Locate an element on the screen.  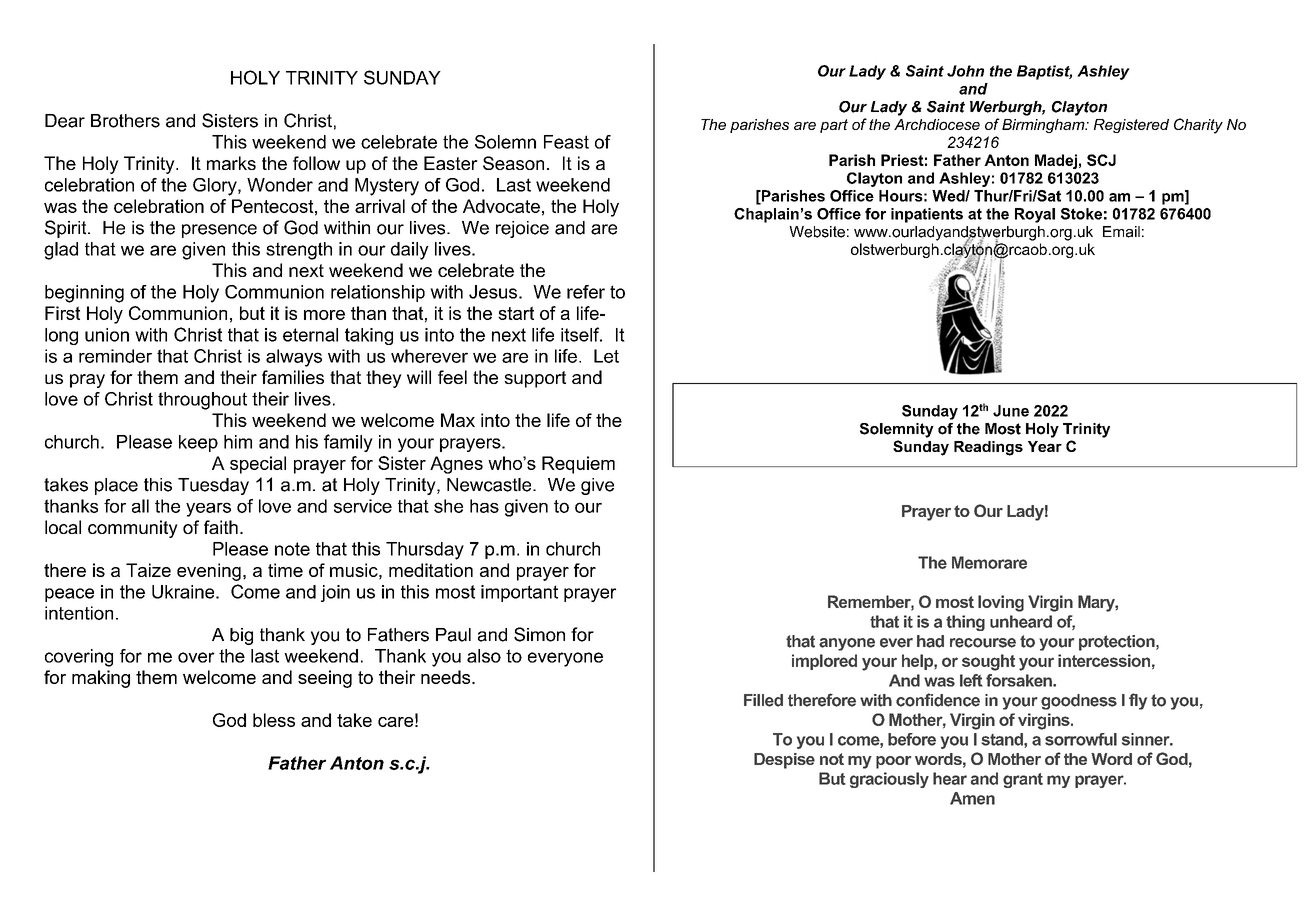
Requiem is located at coordinates (578, 465).
